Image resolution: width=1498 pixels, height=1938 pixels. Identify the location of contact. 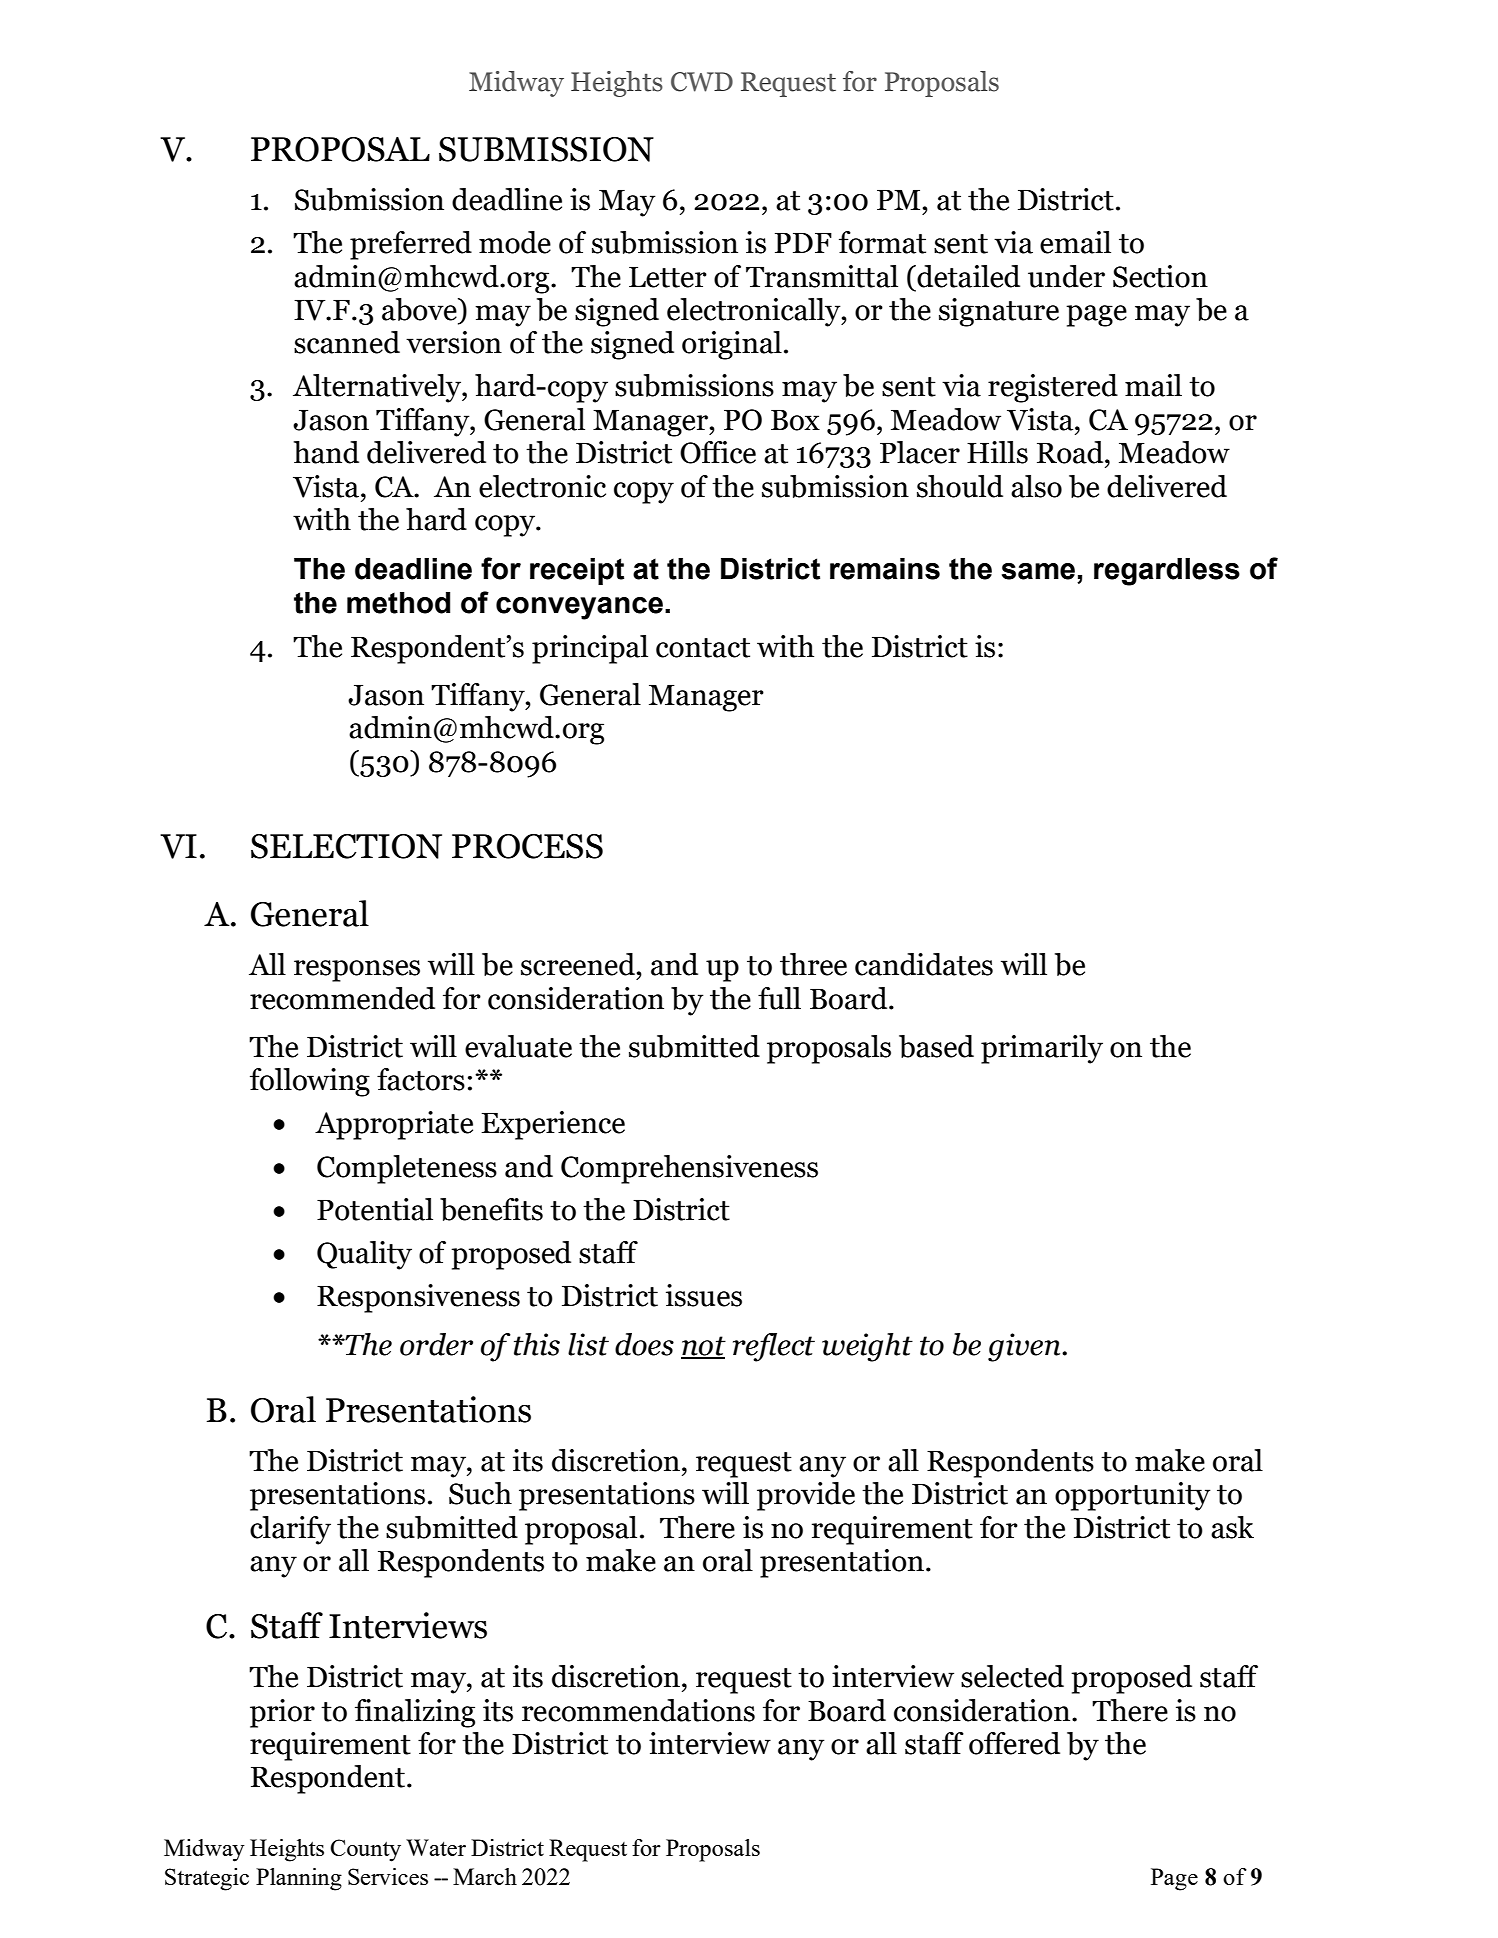
(703, 648).
